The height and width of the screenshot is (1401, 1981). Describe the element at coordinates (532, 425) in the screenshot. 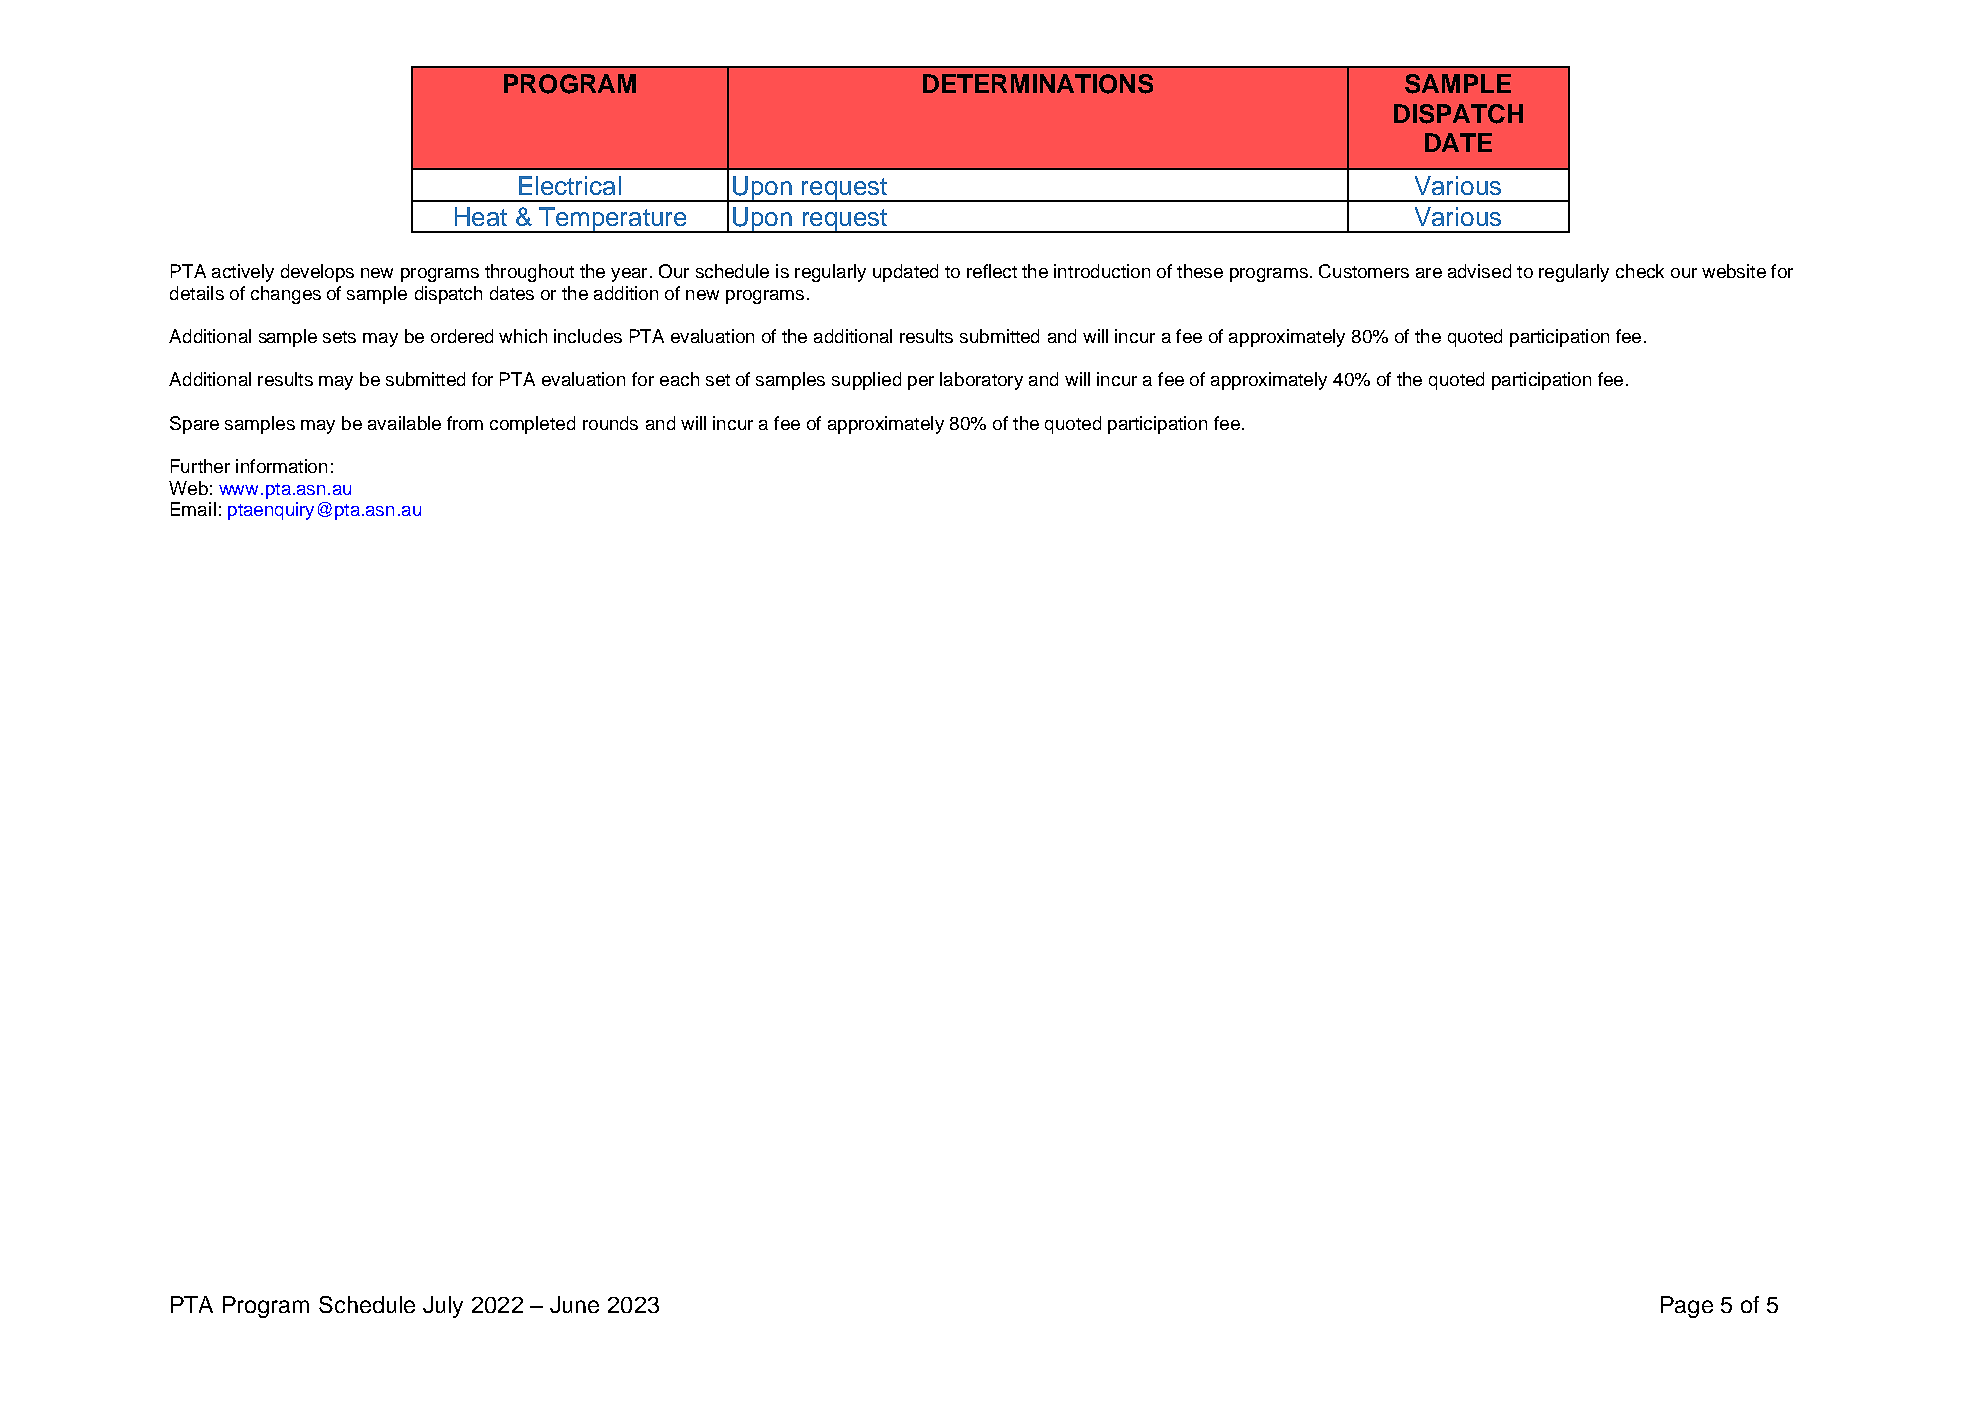

I see `completed` at that location.
